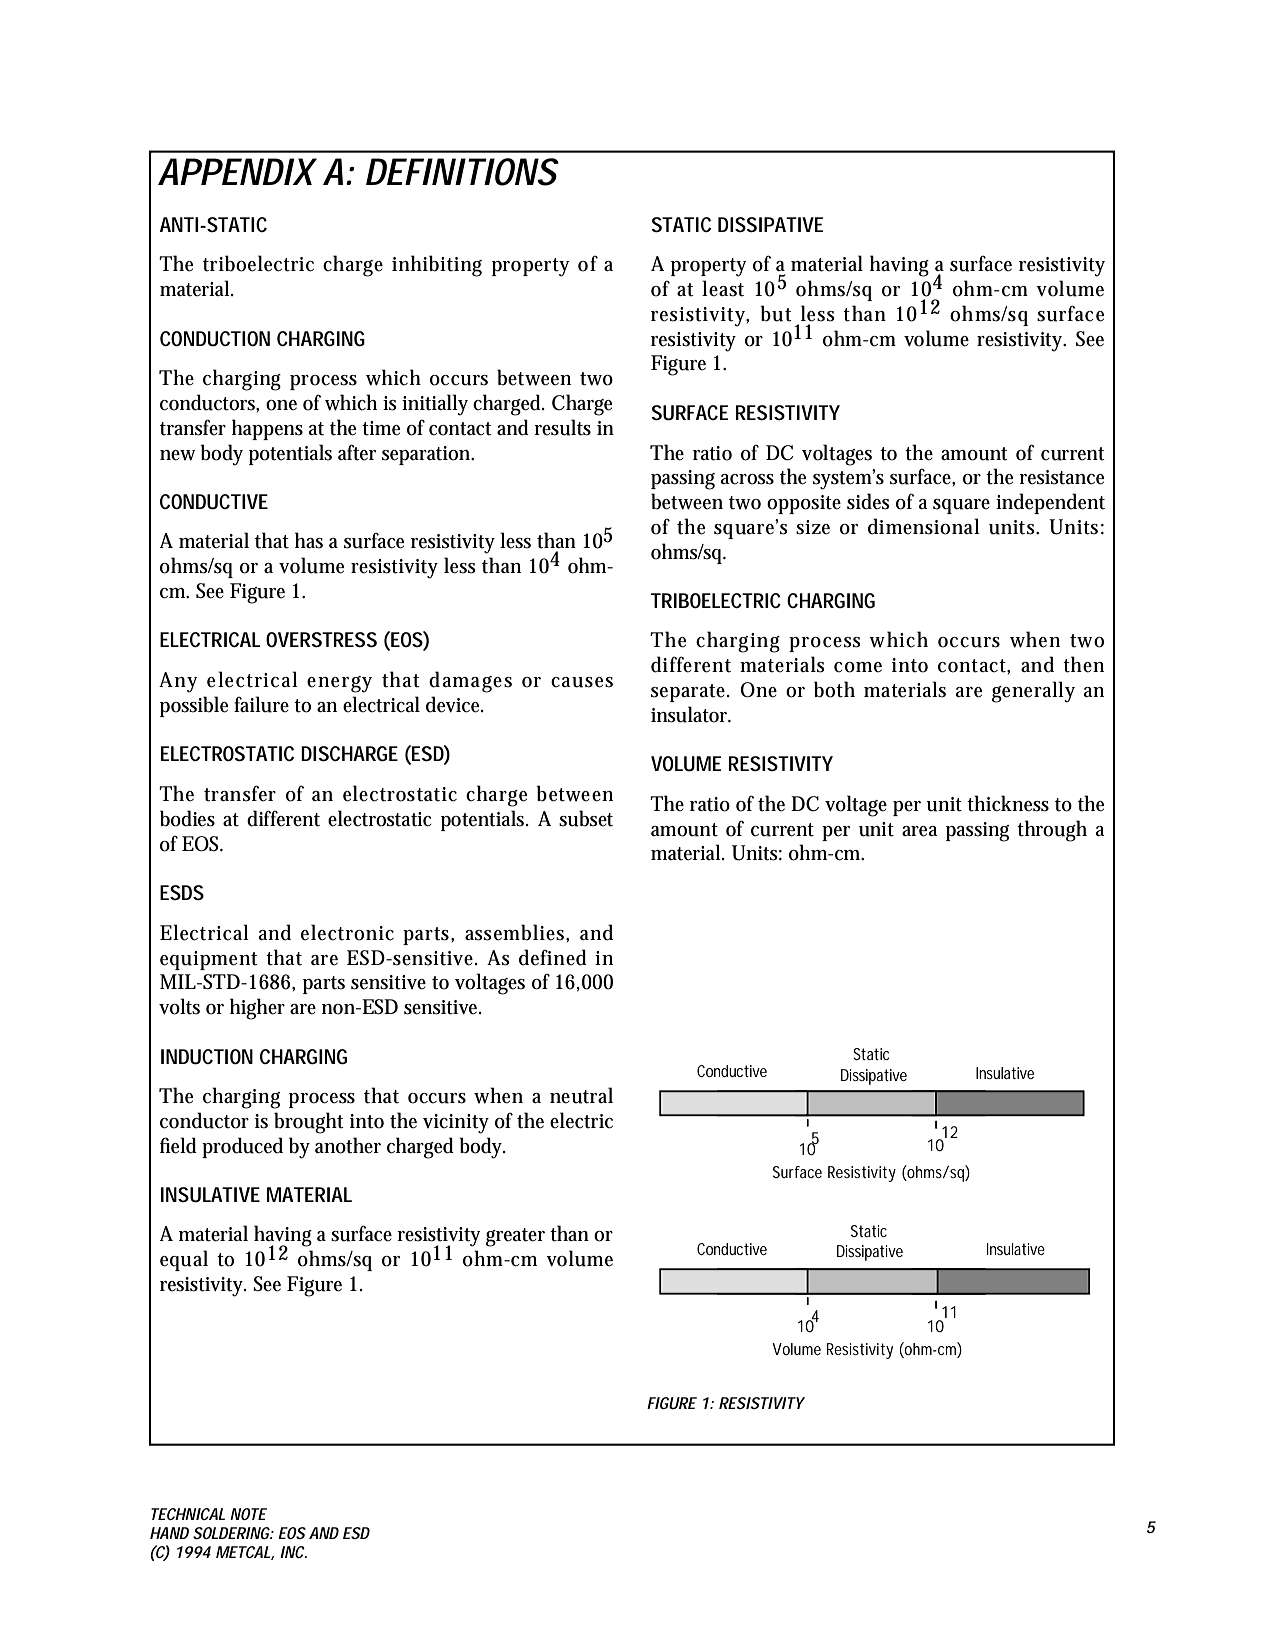 Image resolution: width=1263 pixels, height=1634 pixels. Describe the element at coordinates (924, 526) in the document. I see `dimensional` at that location.
